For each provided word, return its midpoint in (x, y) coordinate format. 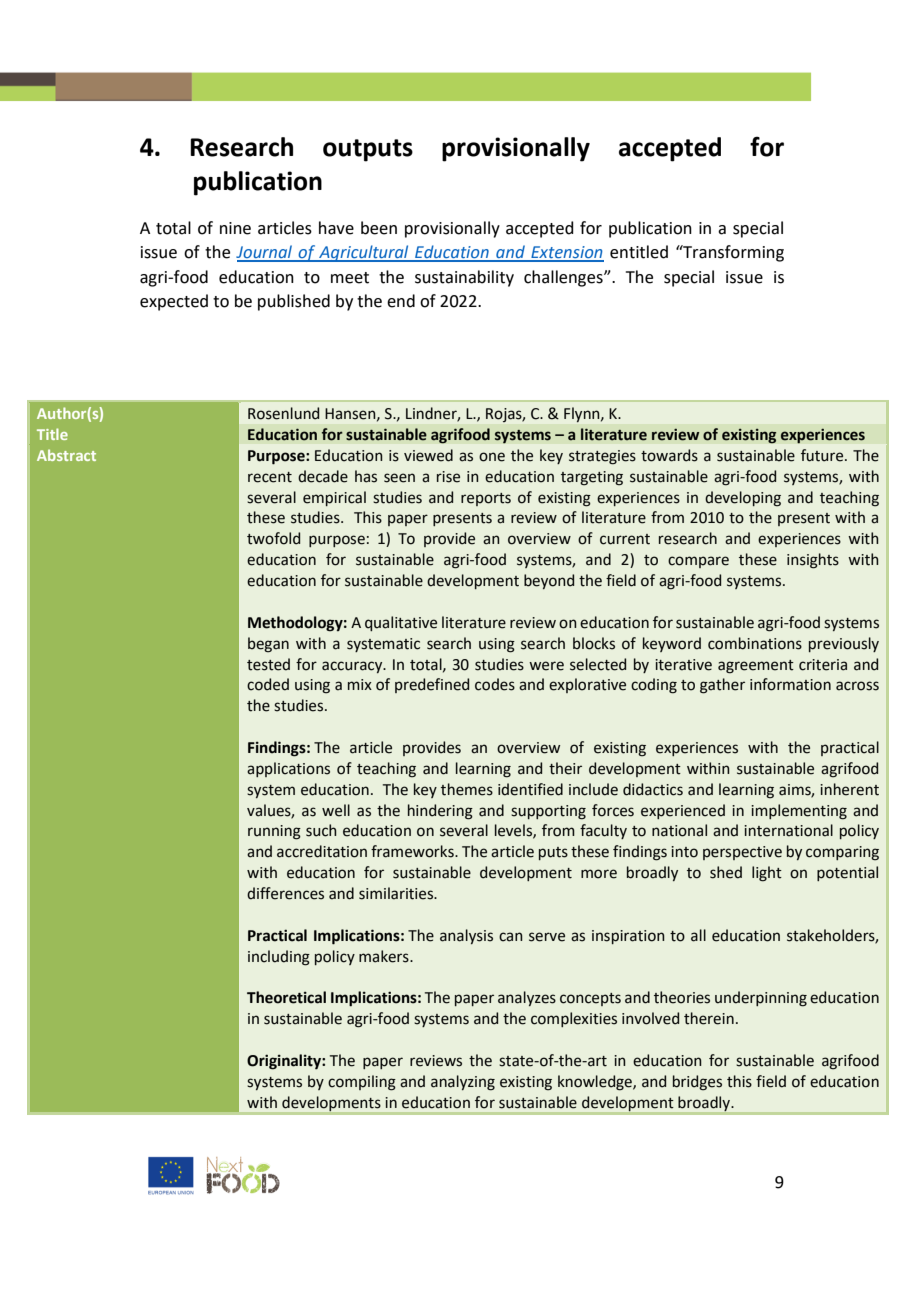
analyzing (463, 1083)
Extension (566, 253)
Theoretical (286, 997)
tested (268, 664)
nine (235, 228)
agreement (756, 667)
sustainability (464, 278)
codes (495, 684)
